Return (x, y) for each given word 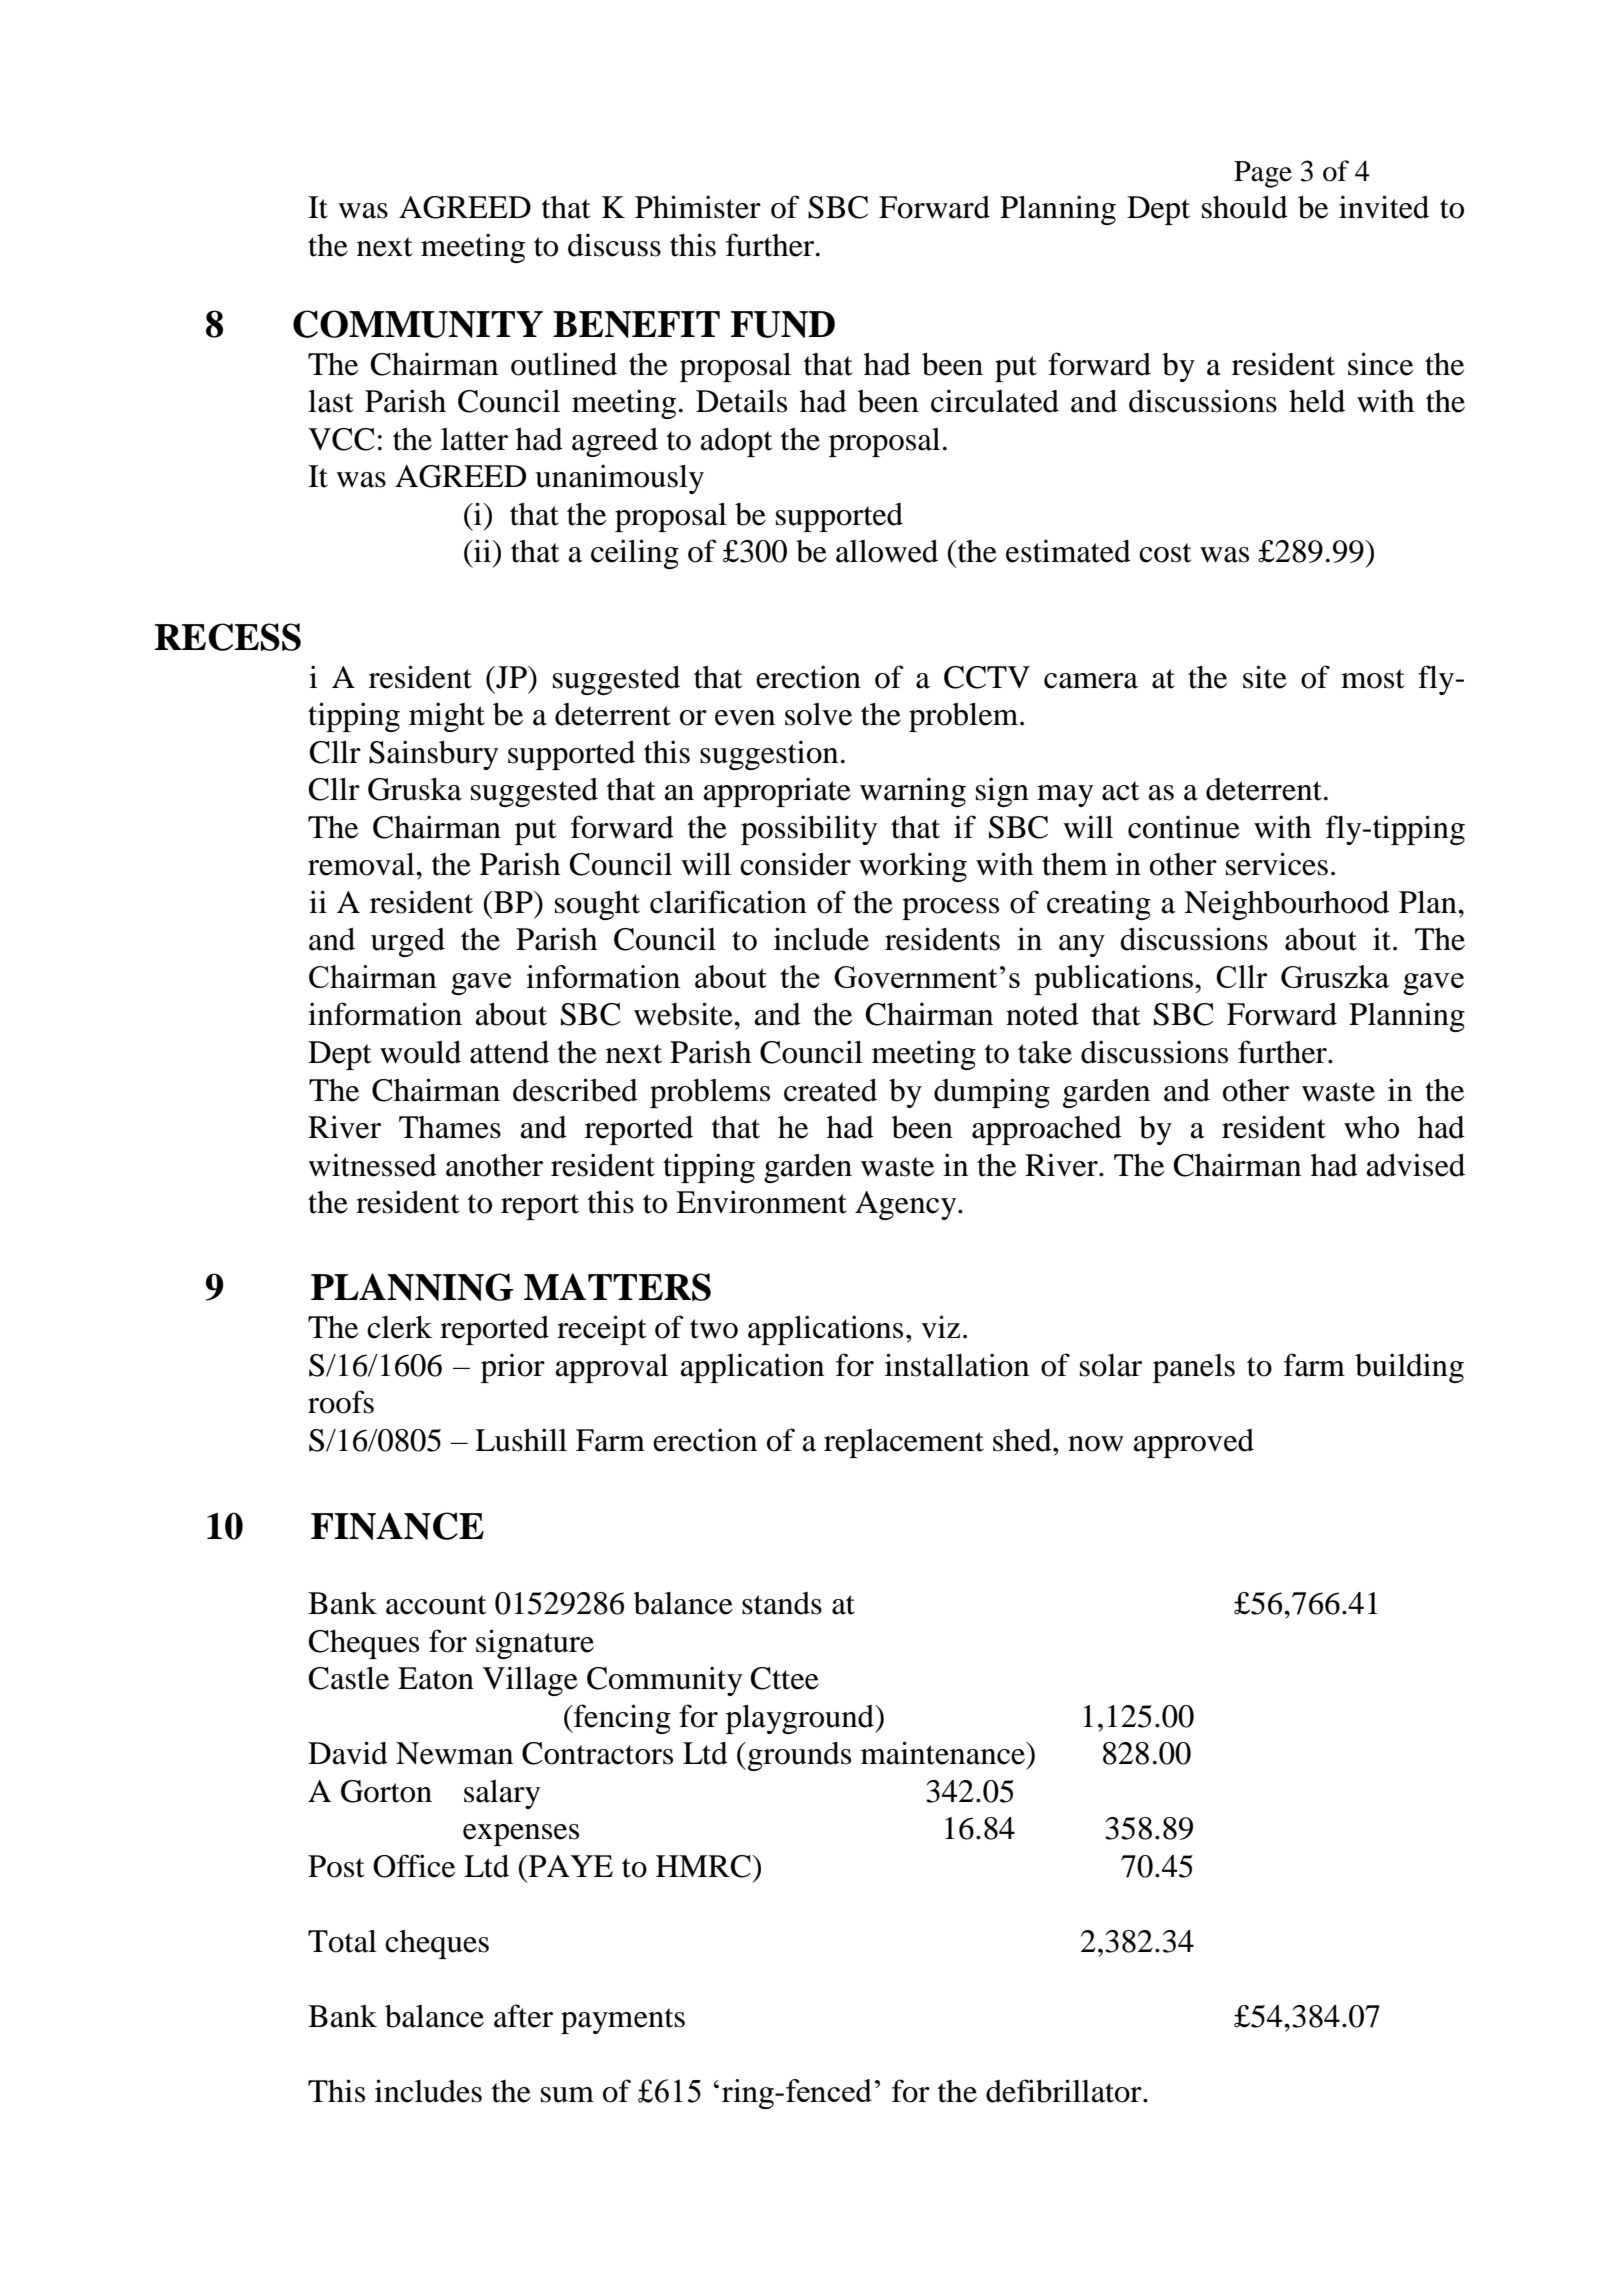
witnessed (372, 1165)
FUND (783, 324)
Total (342, 1941)
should (1245, 207)
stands (782, 1603)
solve (818, 714)
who (1371, 1127)
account (436, 1605)
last (330, 401)
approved (1194, 1443)
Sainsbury (433, 755)
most (1372, 679)
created (830, 1090)
